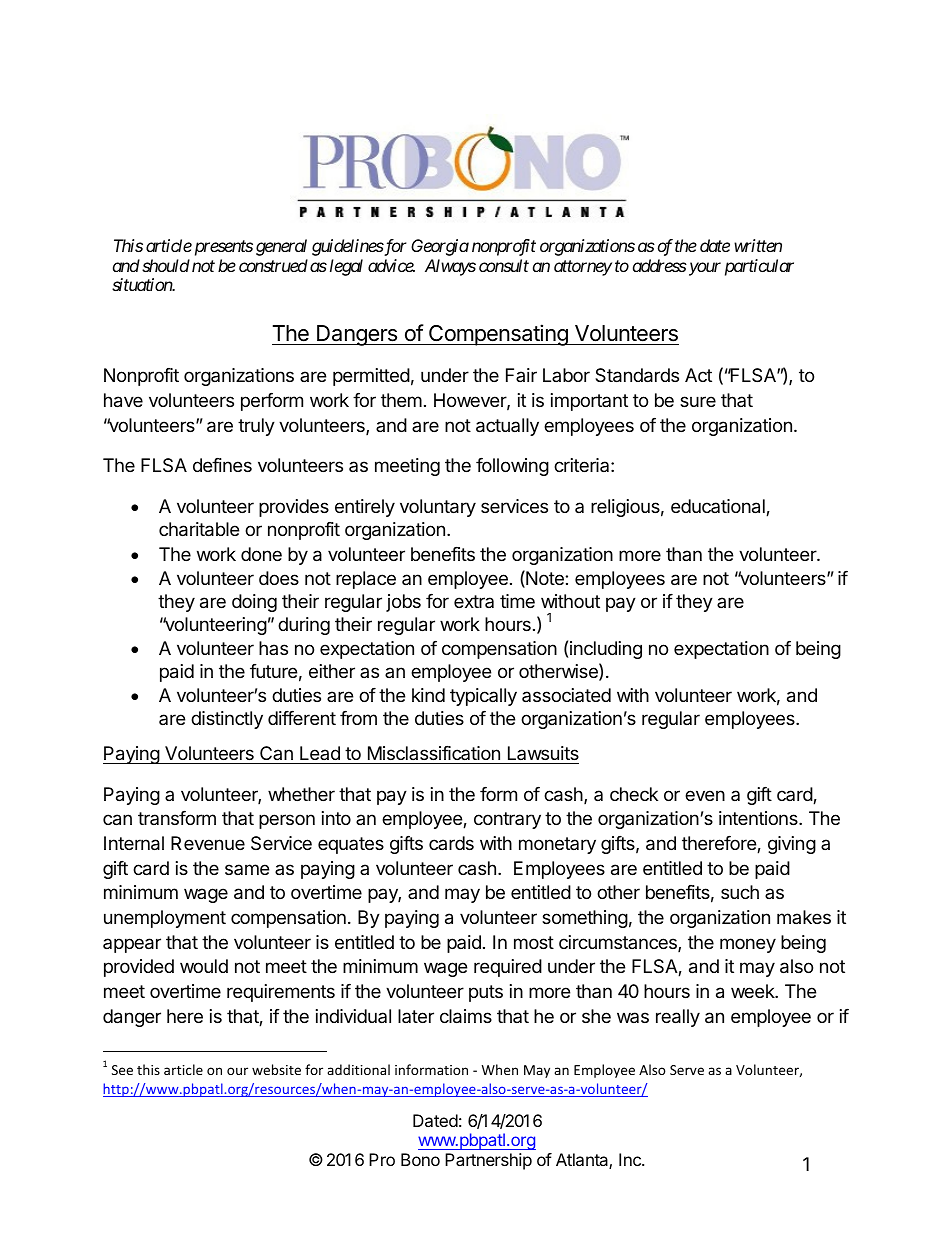 Image resolution: width=952 pixels, height=1233 pixels. Describe the element at coordinates (483, 697) in the screenshot. I see `typically` at that location.
